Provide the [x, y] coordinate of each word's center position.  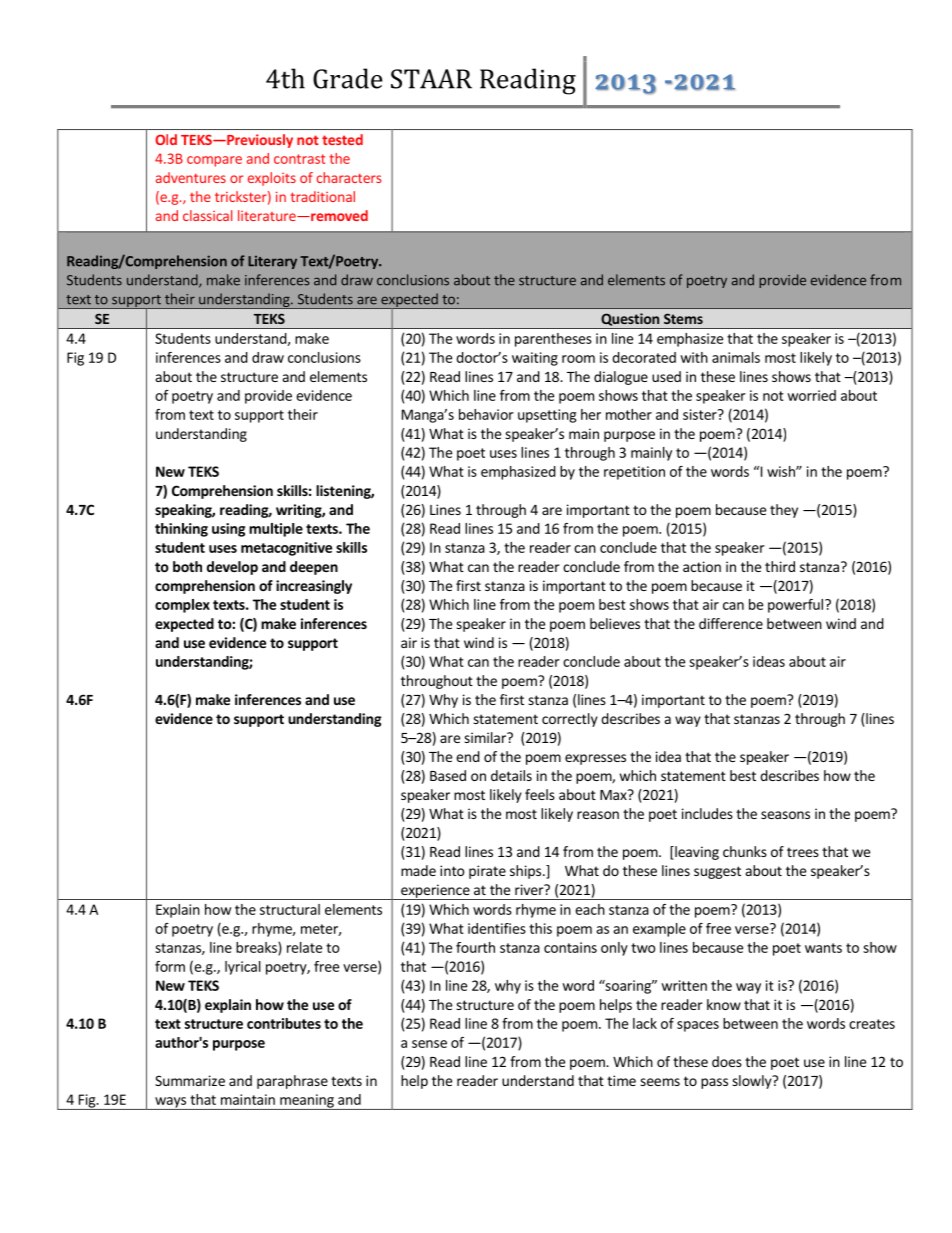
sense [429, 1044]
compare [214, 161]
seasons [785, 815]
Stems [683, 318]
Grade [348, 78]
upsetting [547, 416]
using [228, 530]
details [511, 775]
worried [811, 395]
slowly [753, 1082]
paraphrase [292, 1082]
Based [448, 775]
